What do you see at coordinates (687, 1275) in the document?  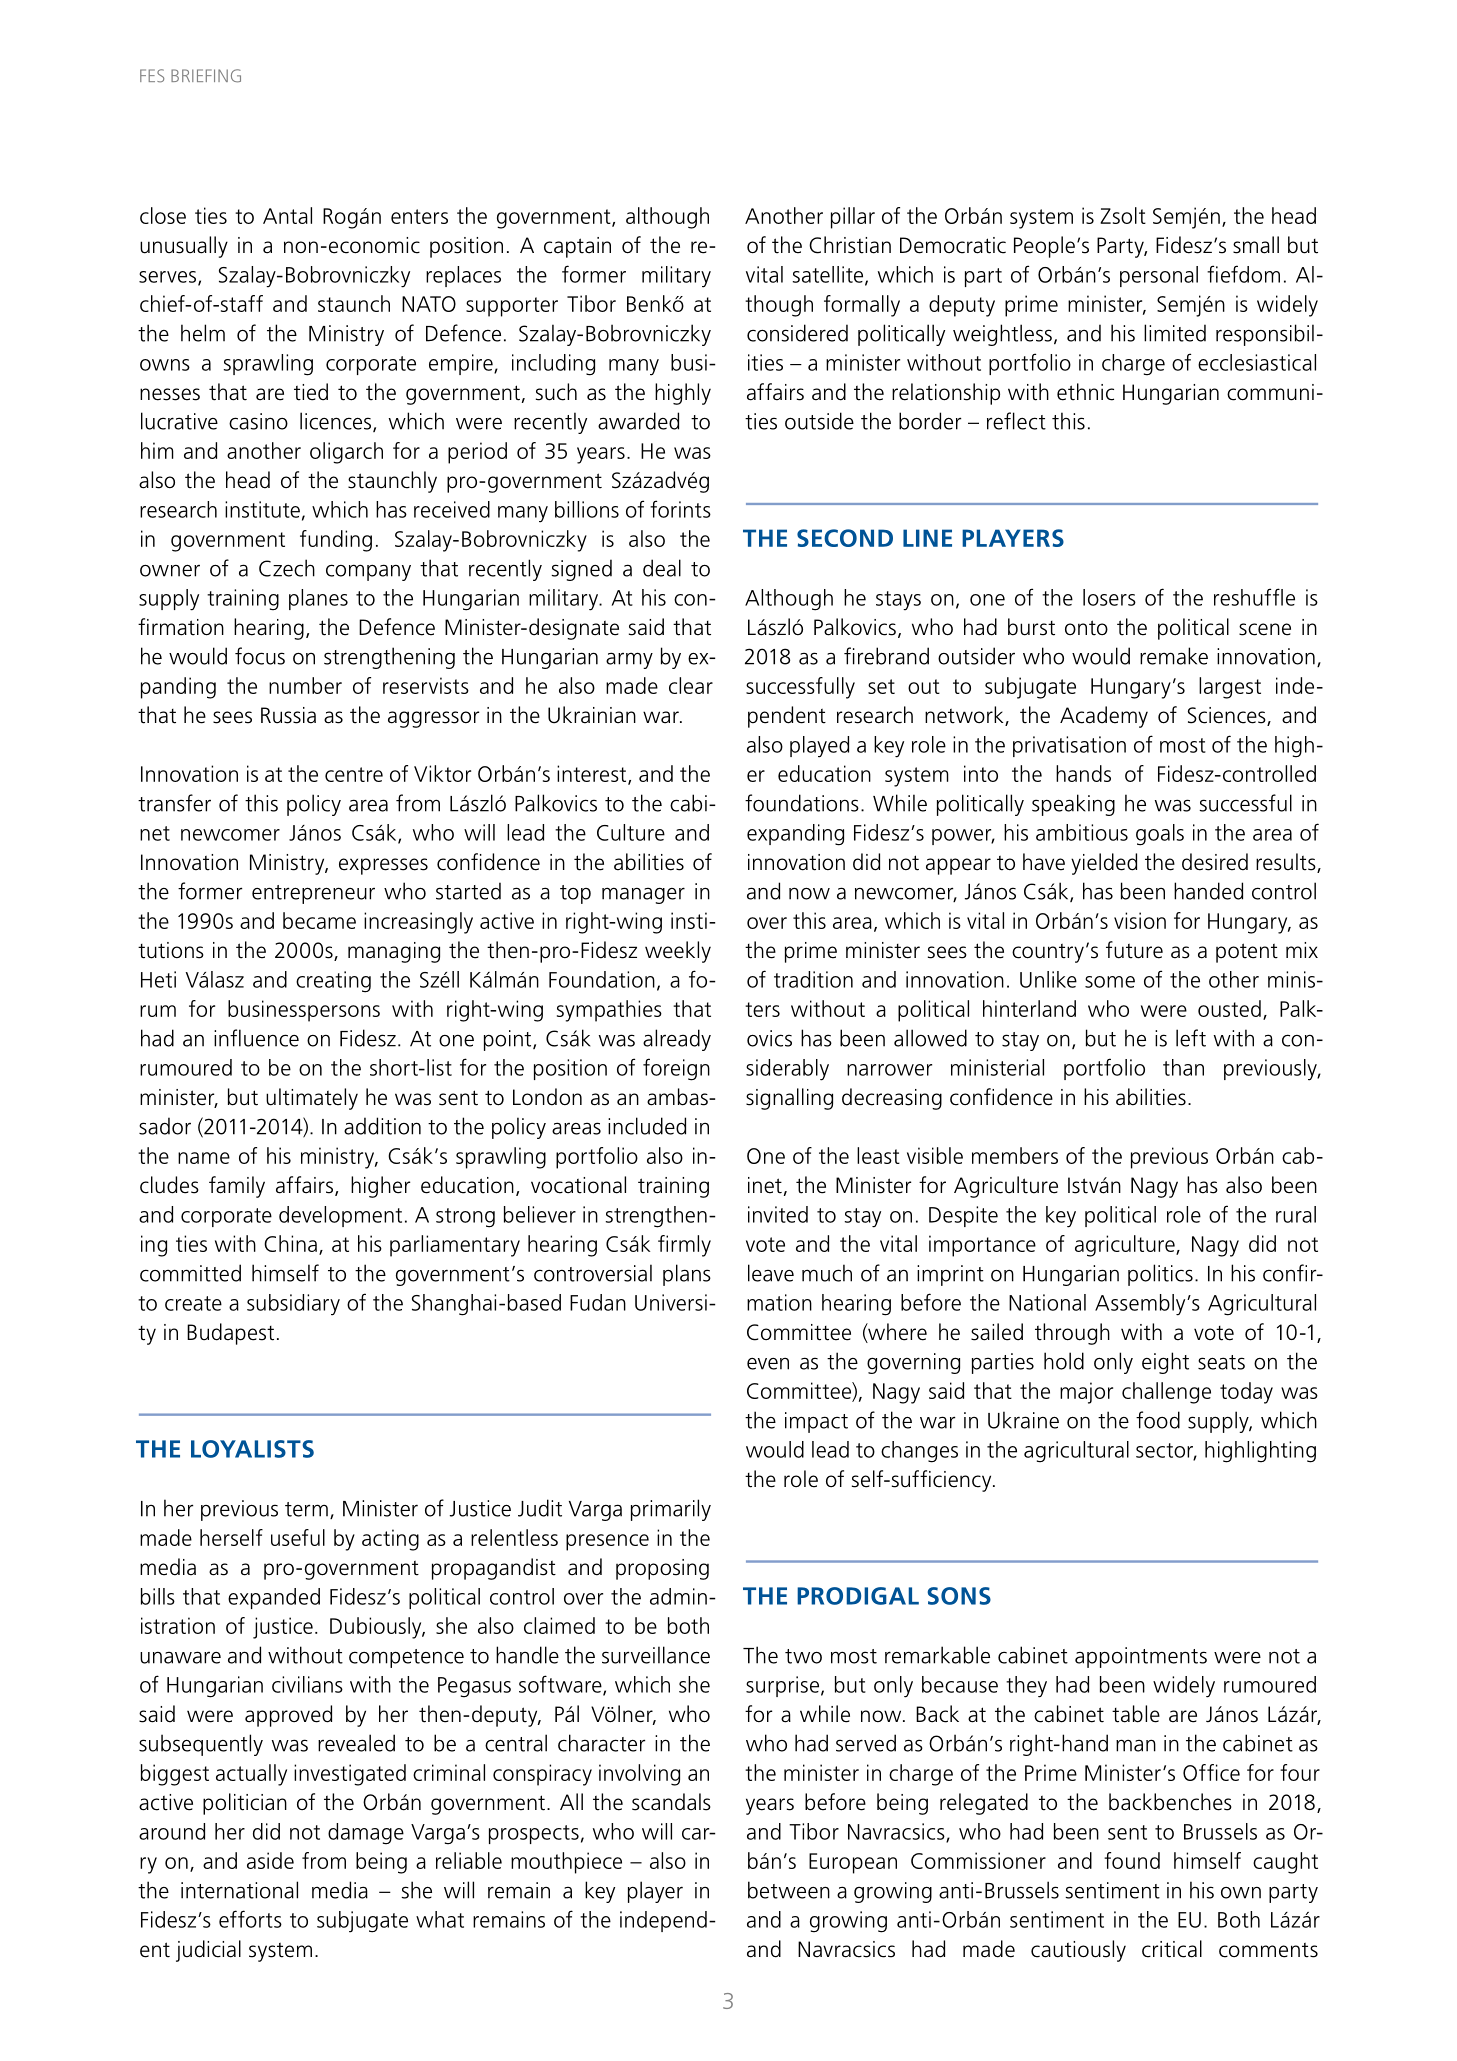 I see `plans` at bounding box center [687, 1275].
